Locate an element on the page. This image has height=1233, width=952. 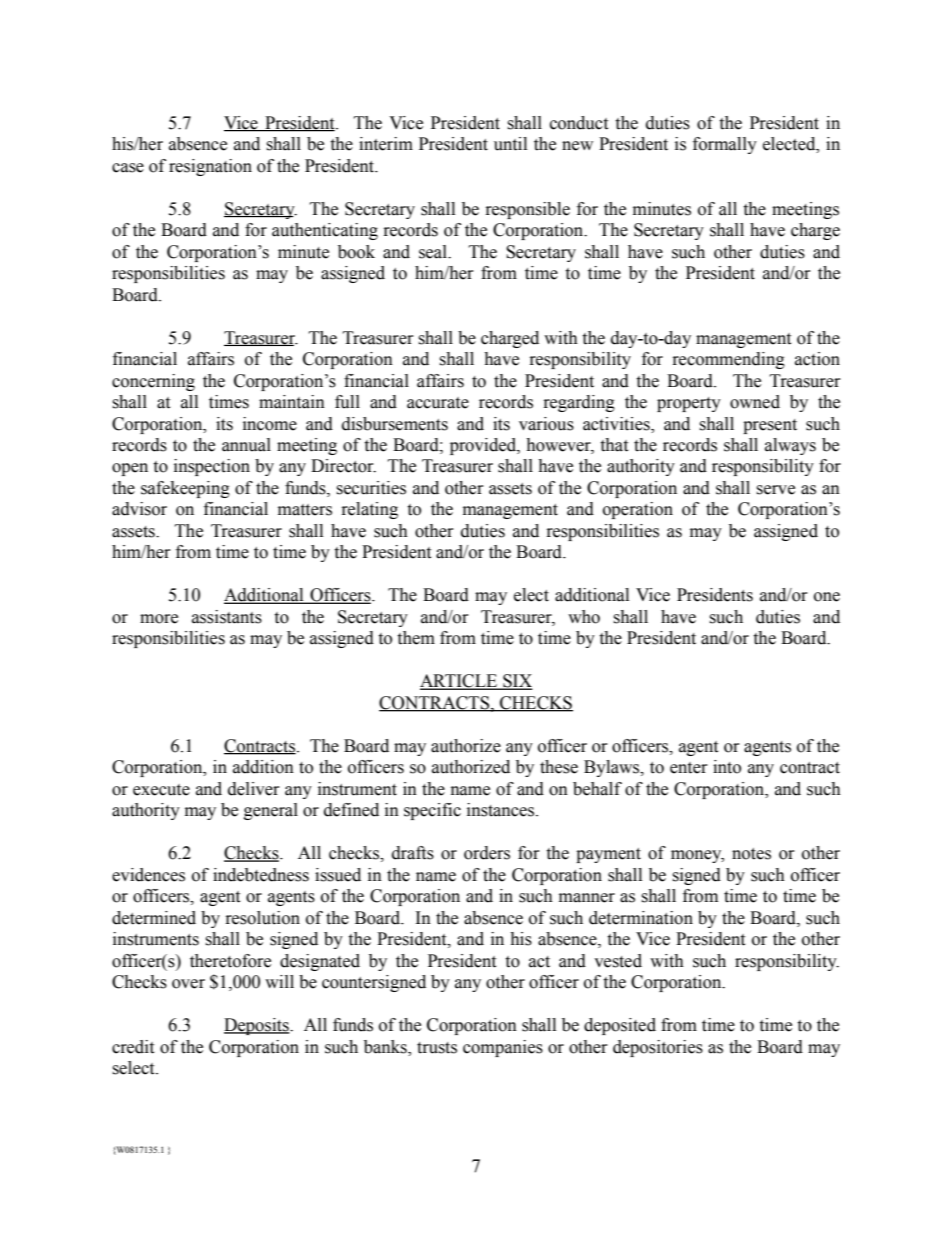
Deposits is located at coordinates (257, 1026).
